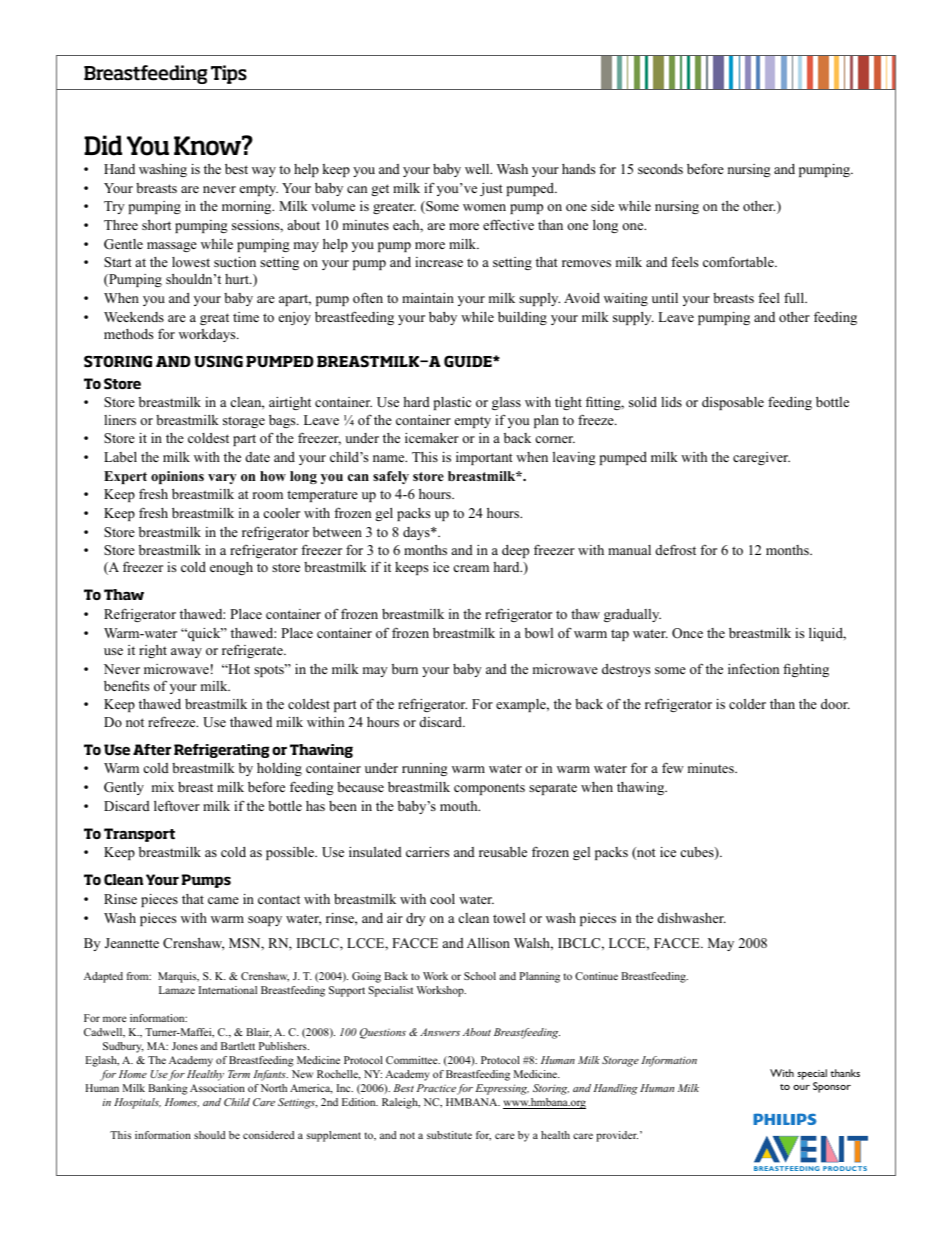 The width and height of the page is (952, 1233). I want to click on Tips, so click(229, 74).
